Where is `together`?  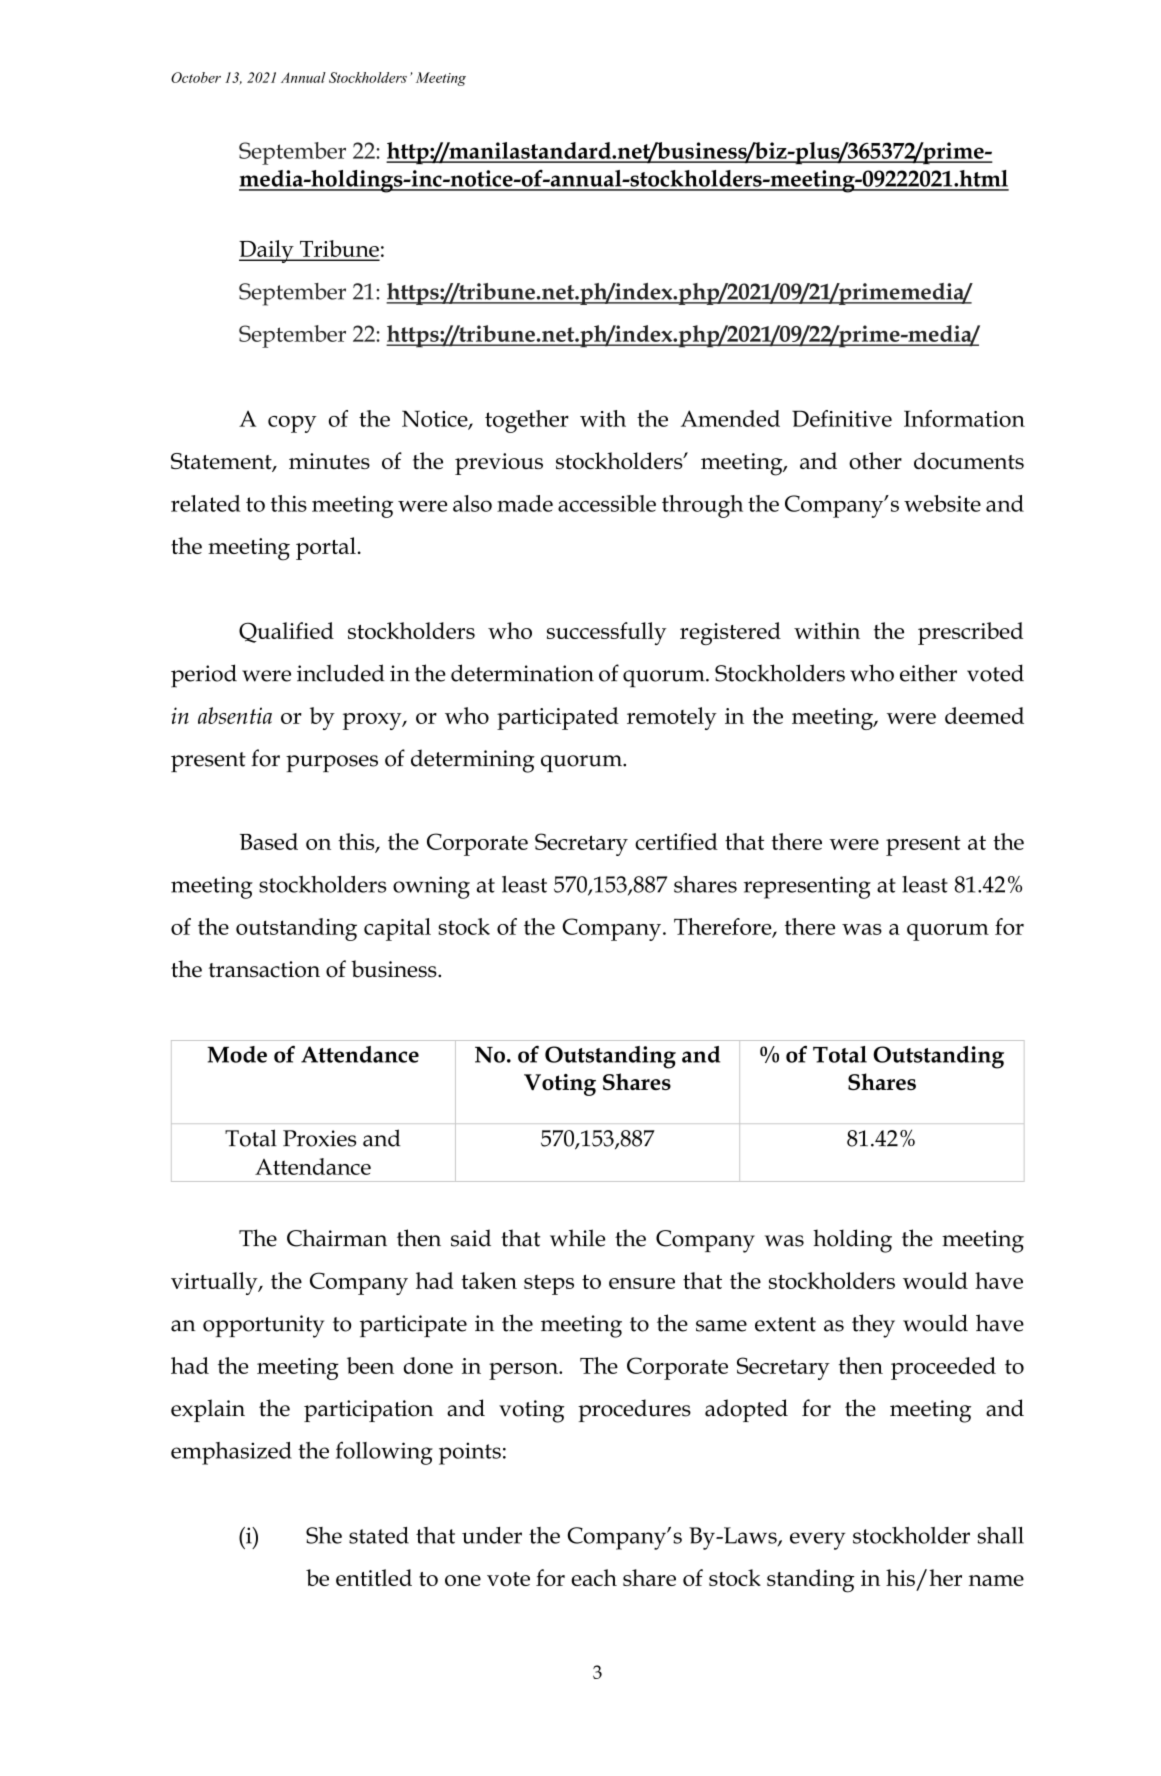
together is located at coordinates (527, 421).
